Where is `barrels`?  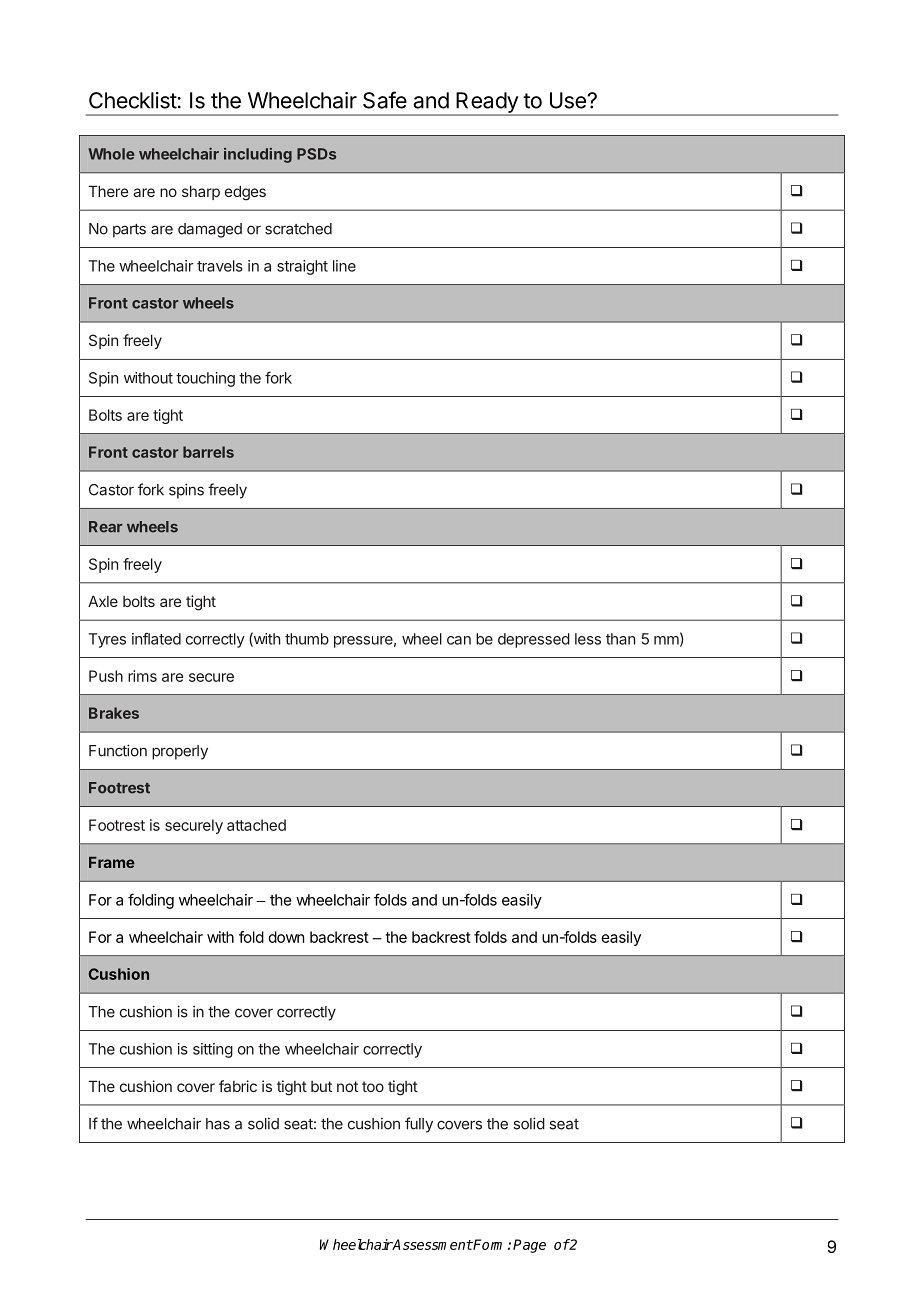 barrels is located at coordinates (208, 452).
